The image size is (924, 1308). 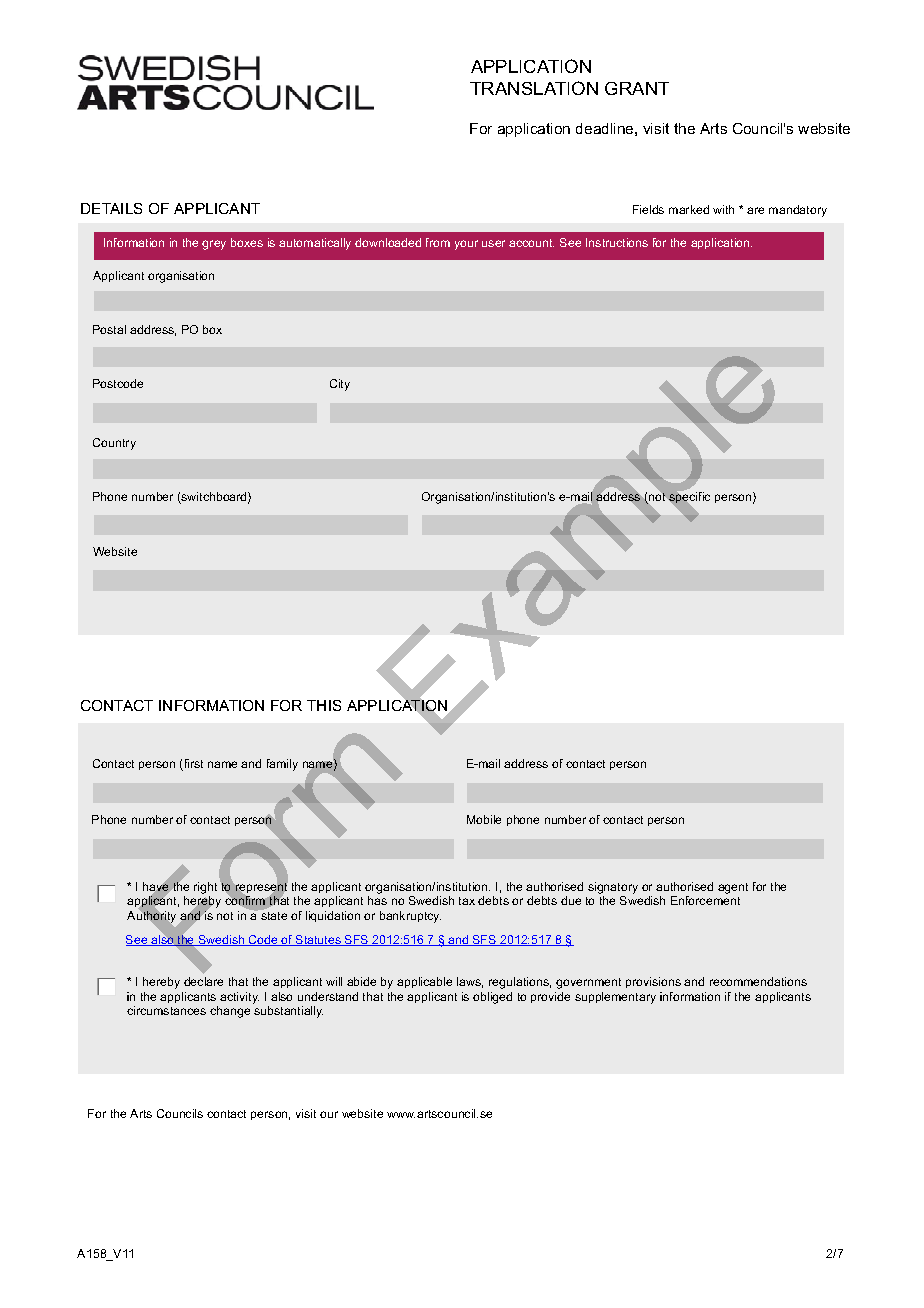 I want to click on Statutes, so click(x=318, y=940).
